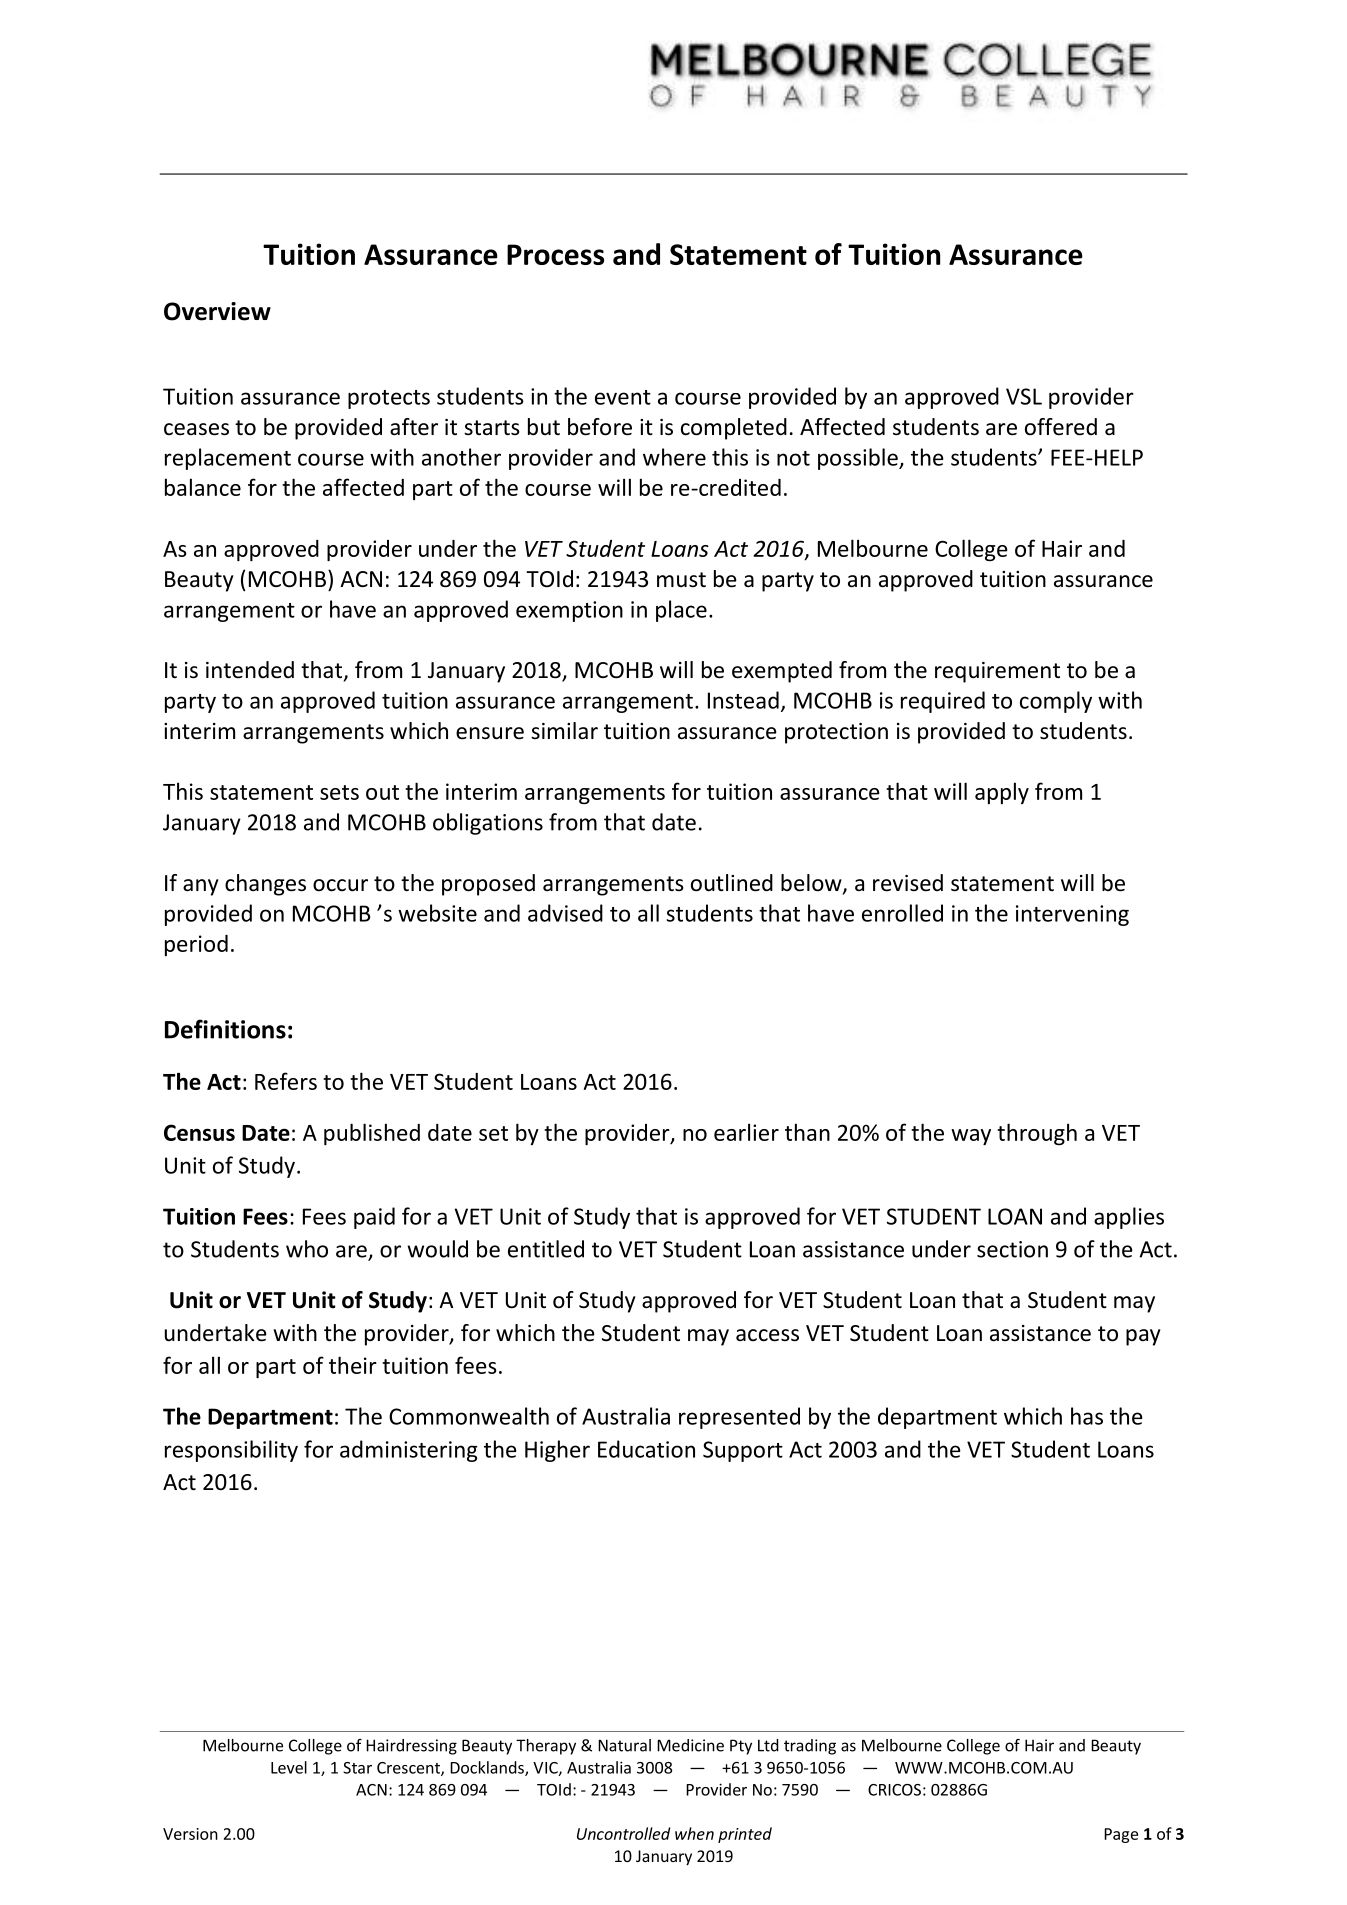 This screenshot has width=1347, height=1905. I want to click on intended, so click(250, 670).
